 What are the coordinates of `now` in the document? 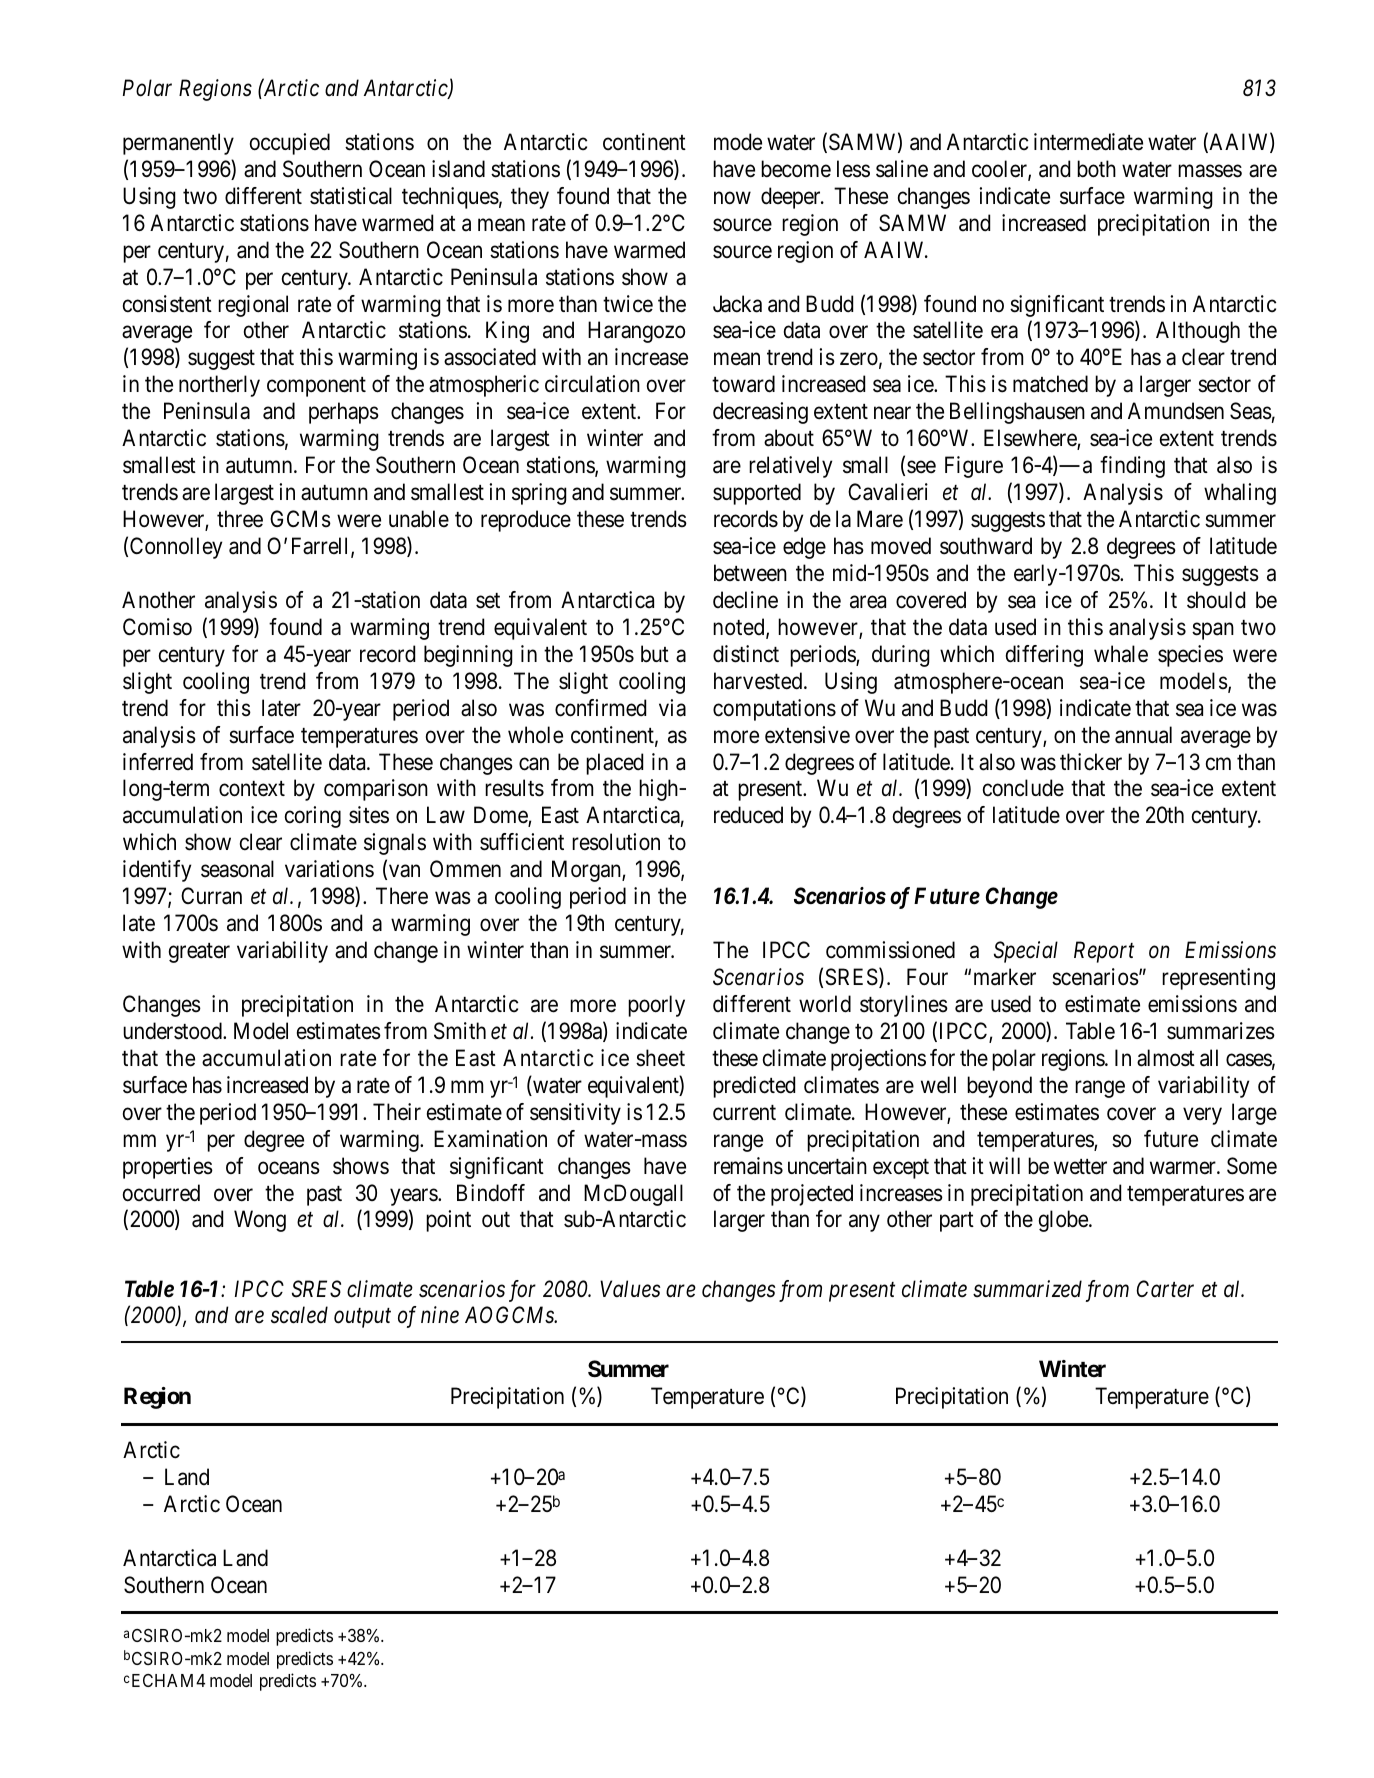 It's located at (732, 198).
